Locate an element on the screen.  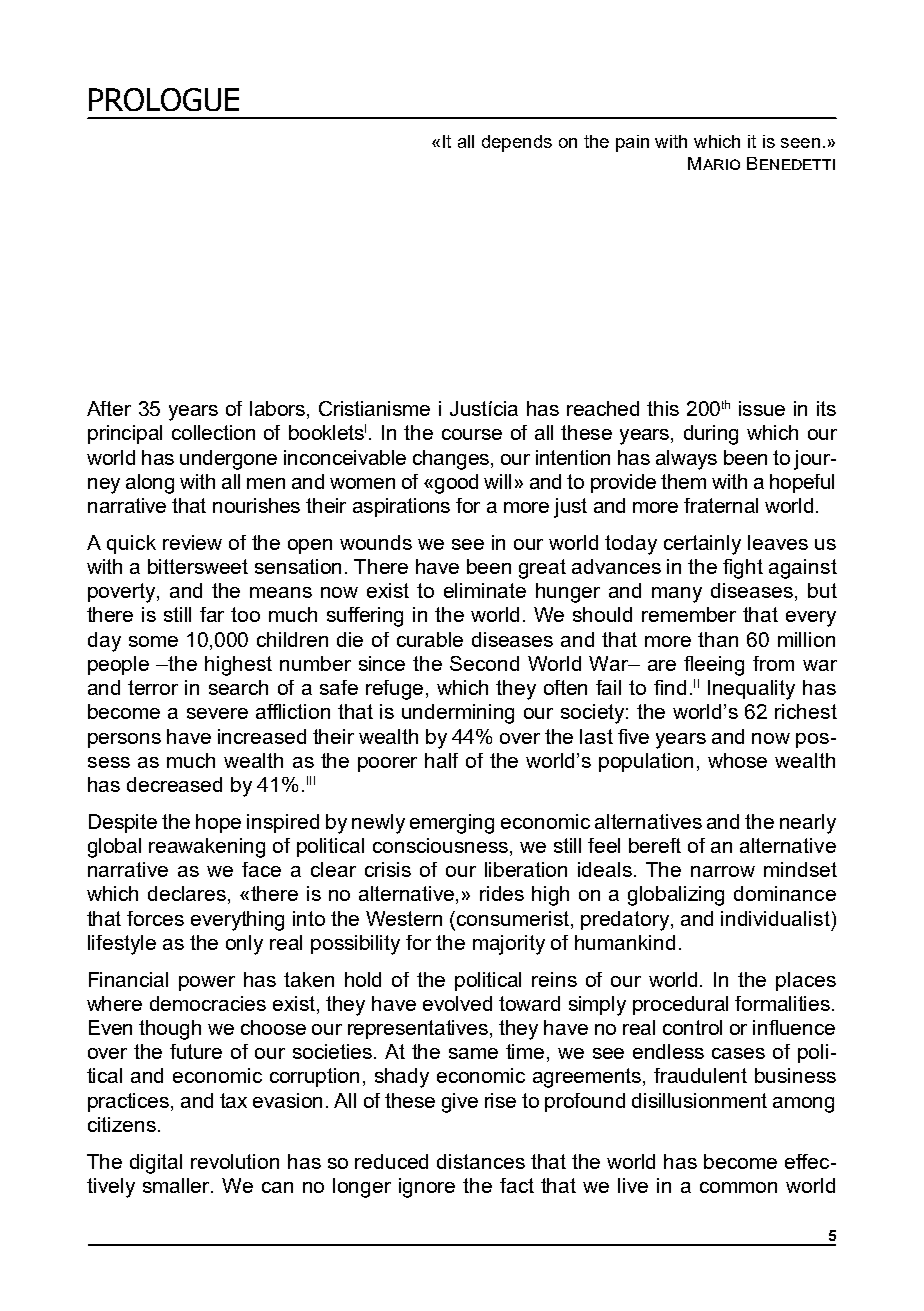
than is located at coordinates (718, 639).
